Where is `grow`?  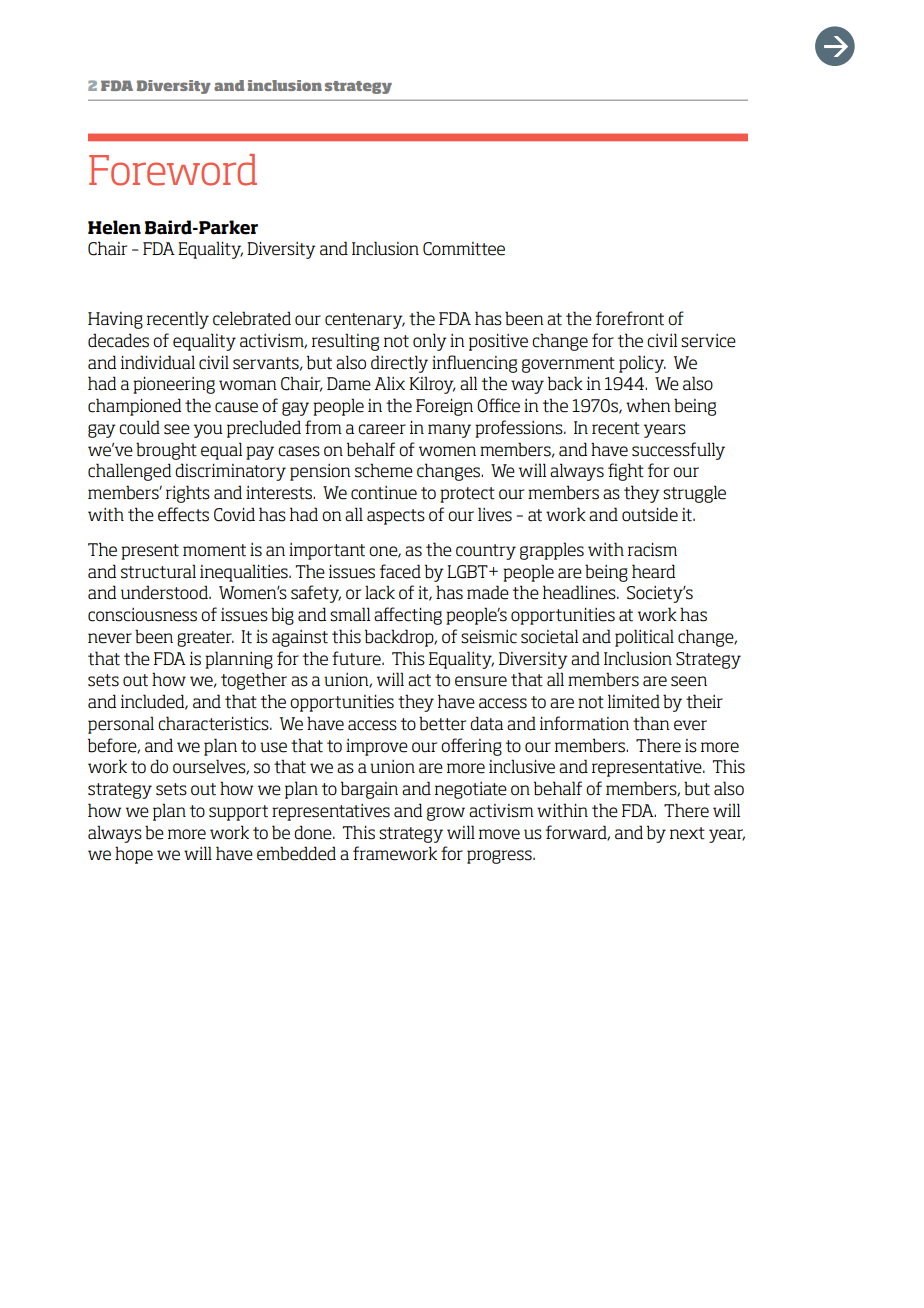 grow is located at coordinates (446, 814).
